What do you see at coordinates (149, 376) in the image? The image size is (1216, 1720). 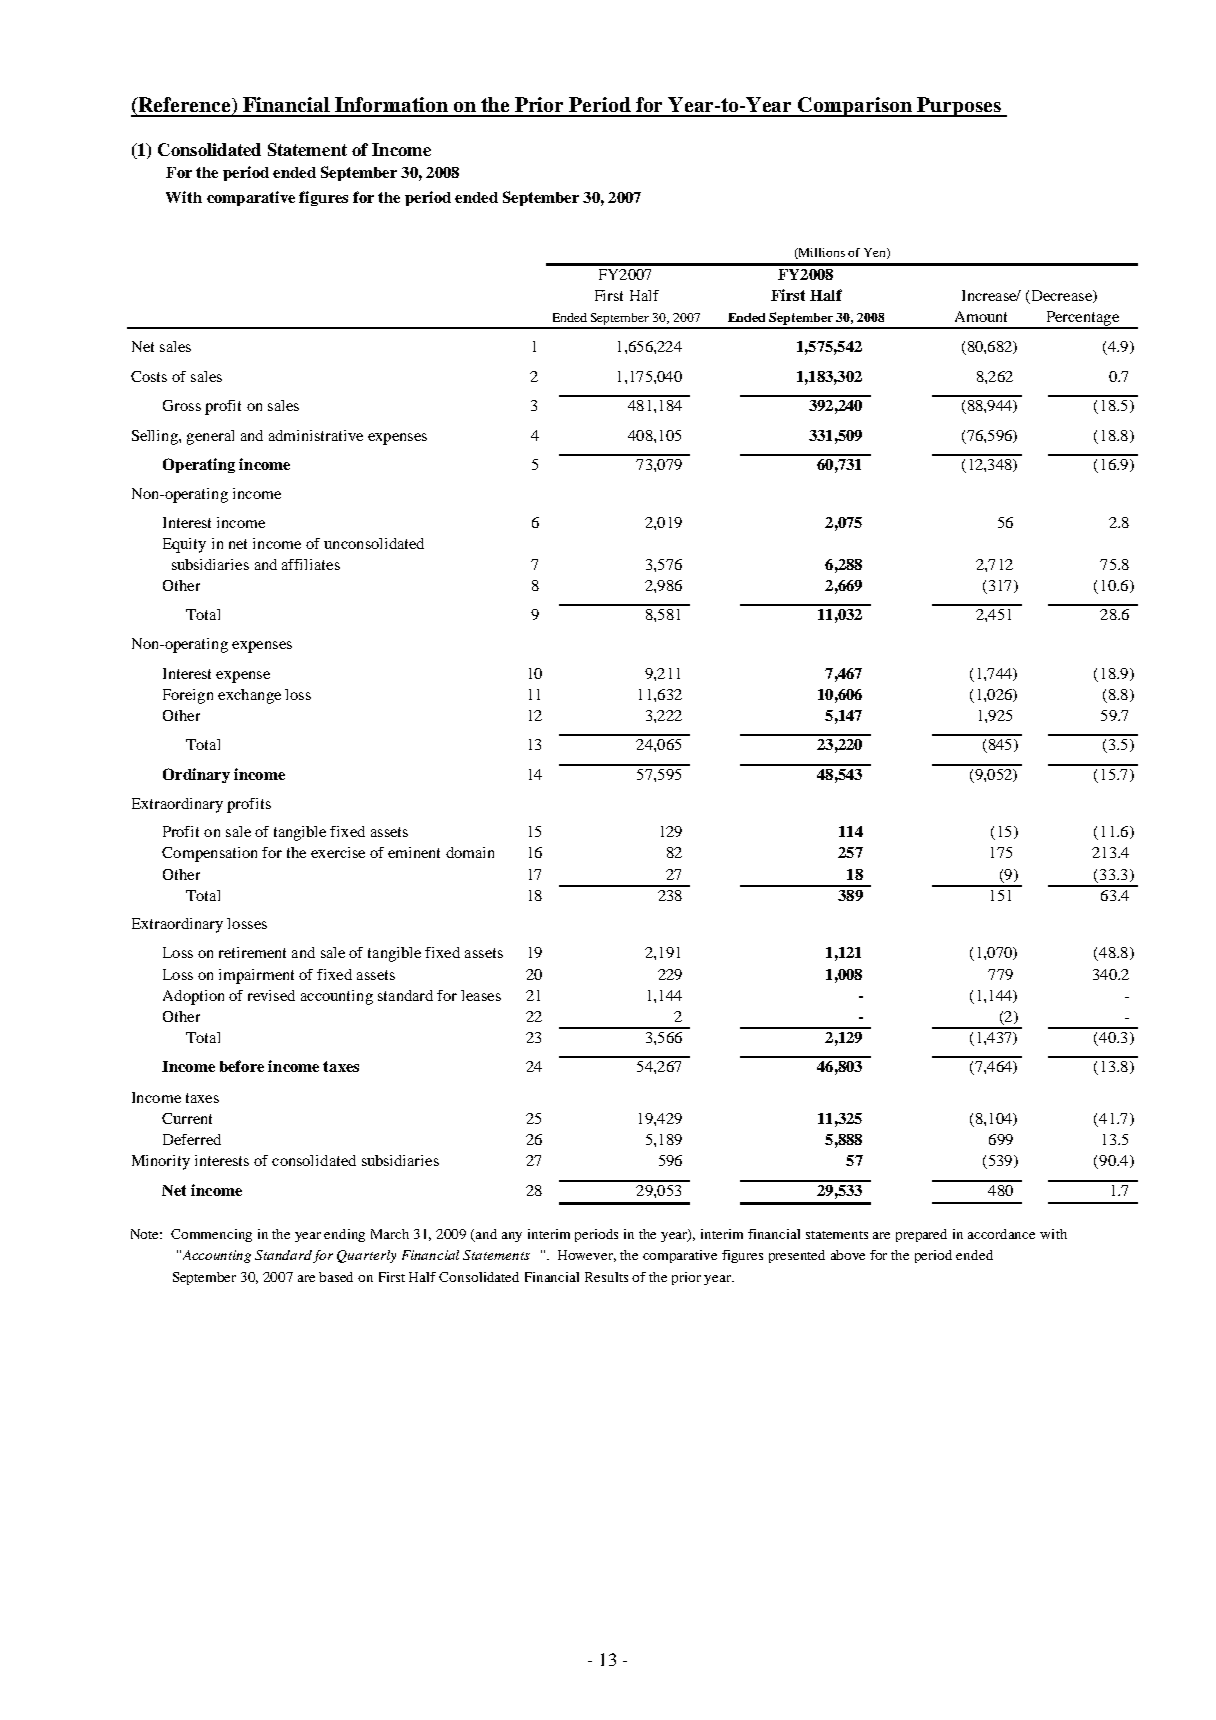 I see `Costs` at bounding box center [149, 376].
